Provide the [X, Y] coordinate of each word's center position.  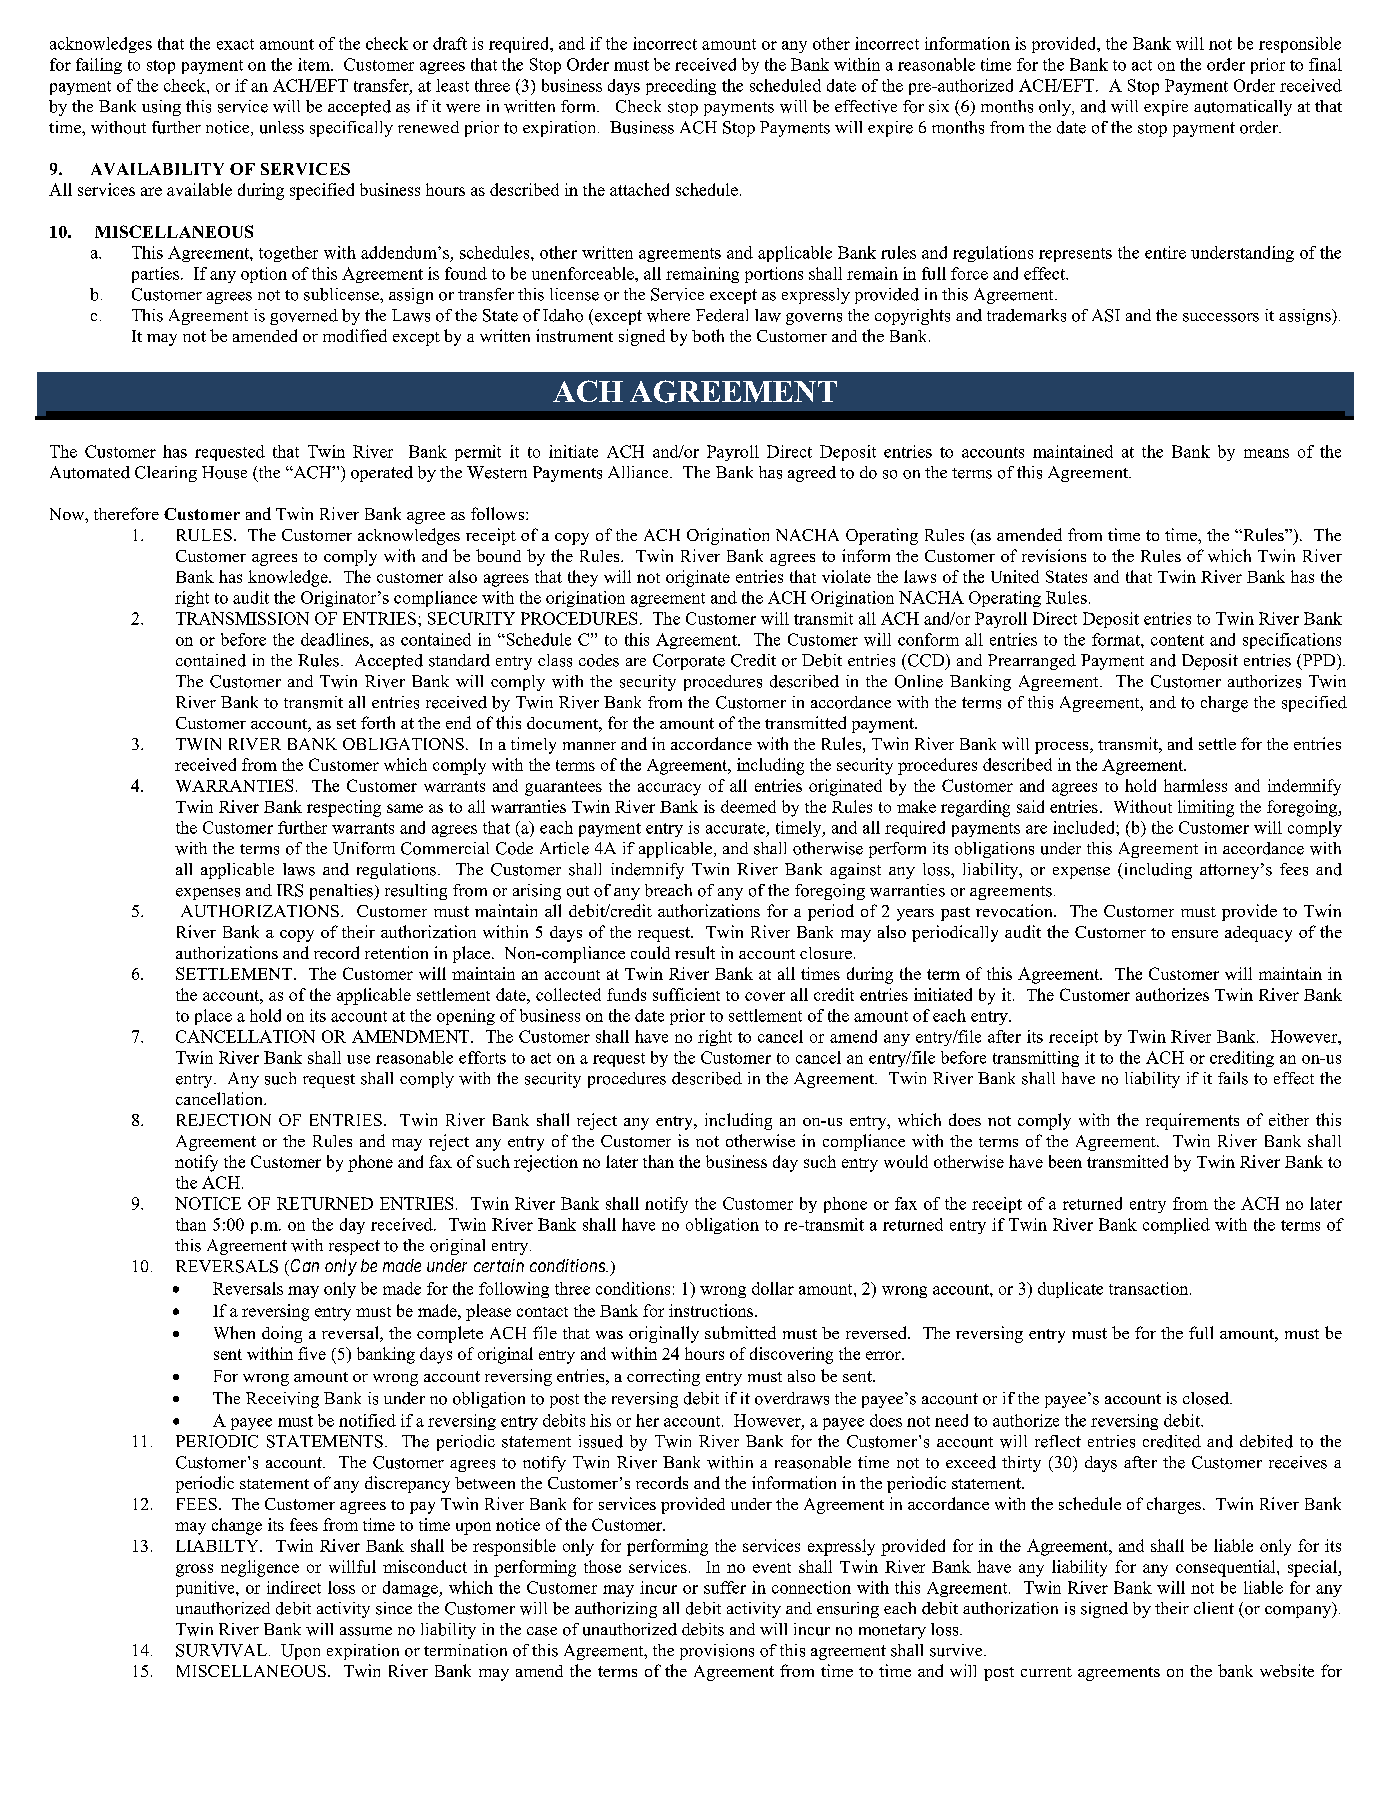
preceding [681, 87]
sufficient [686, 994]
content [1177, 640]
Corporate [689, 662]
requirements [1192, 1121]
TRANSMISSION [242, 618]
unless [282, 127]
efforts [482, 1057]
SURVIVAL [221, 1650]
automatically [1243, 108]
